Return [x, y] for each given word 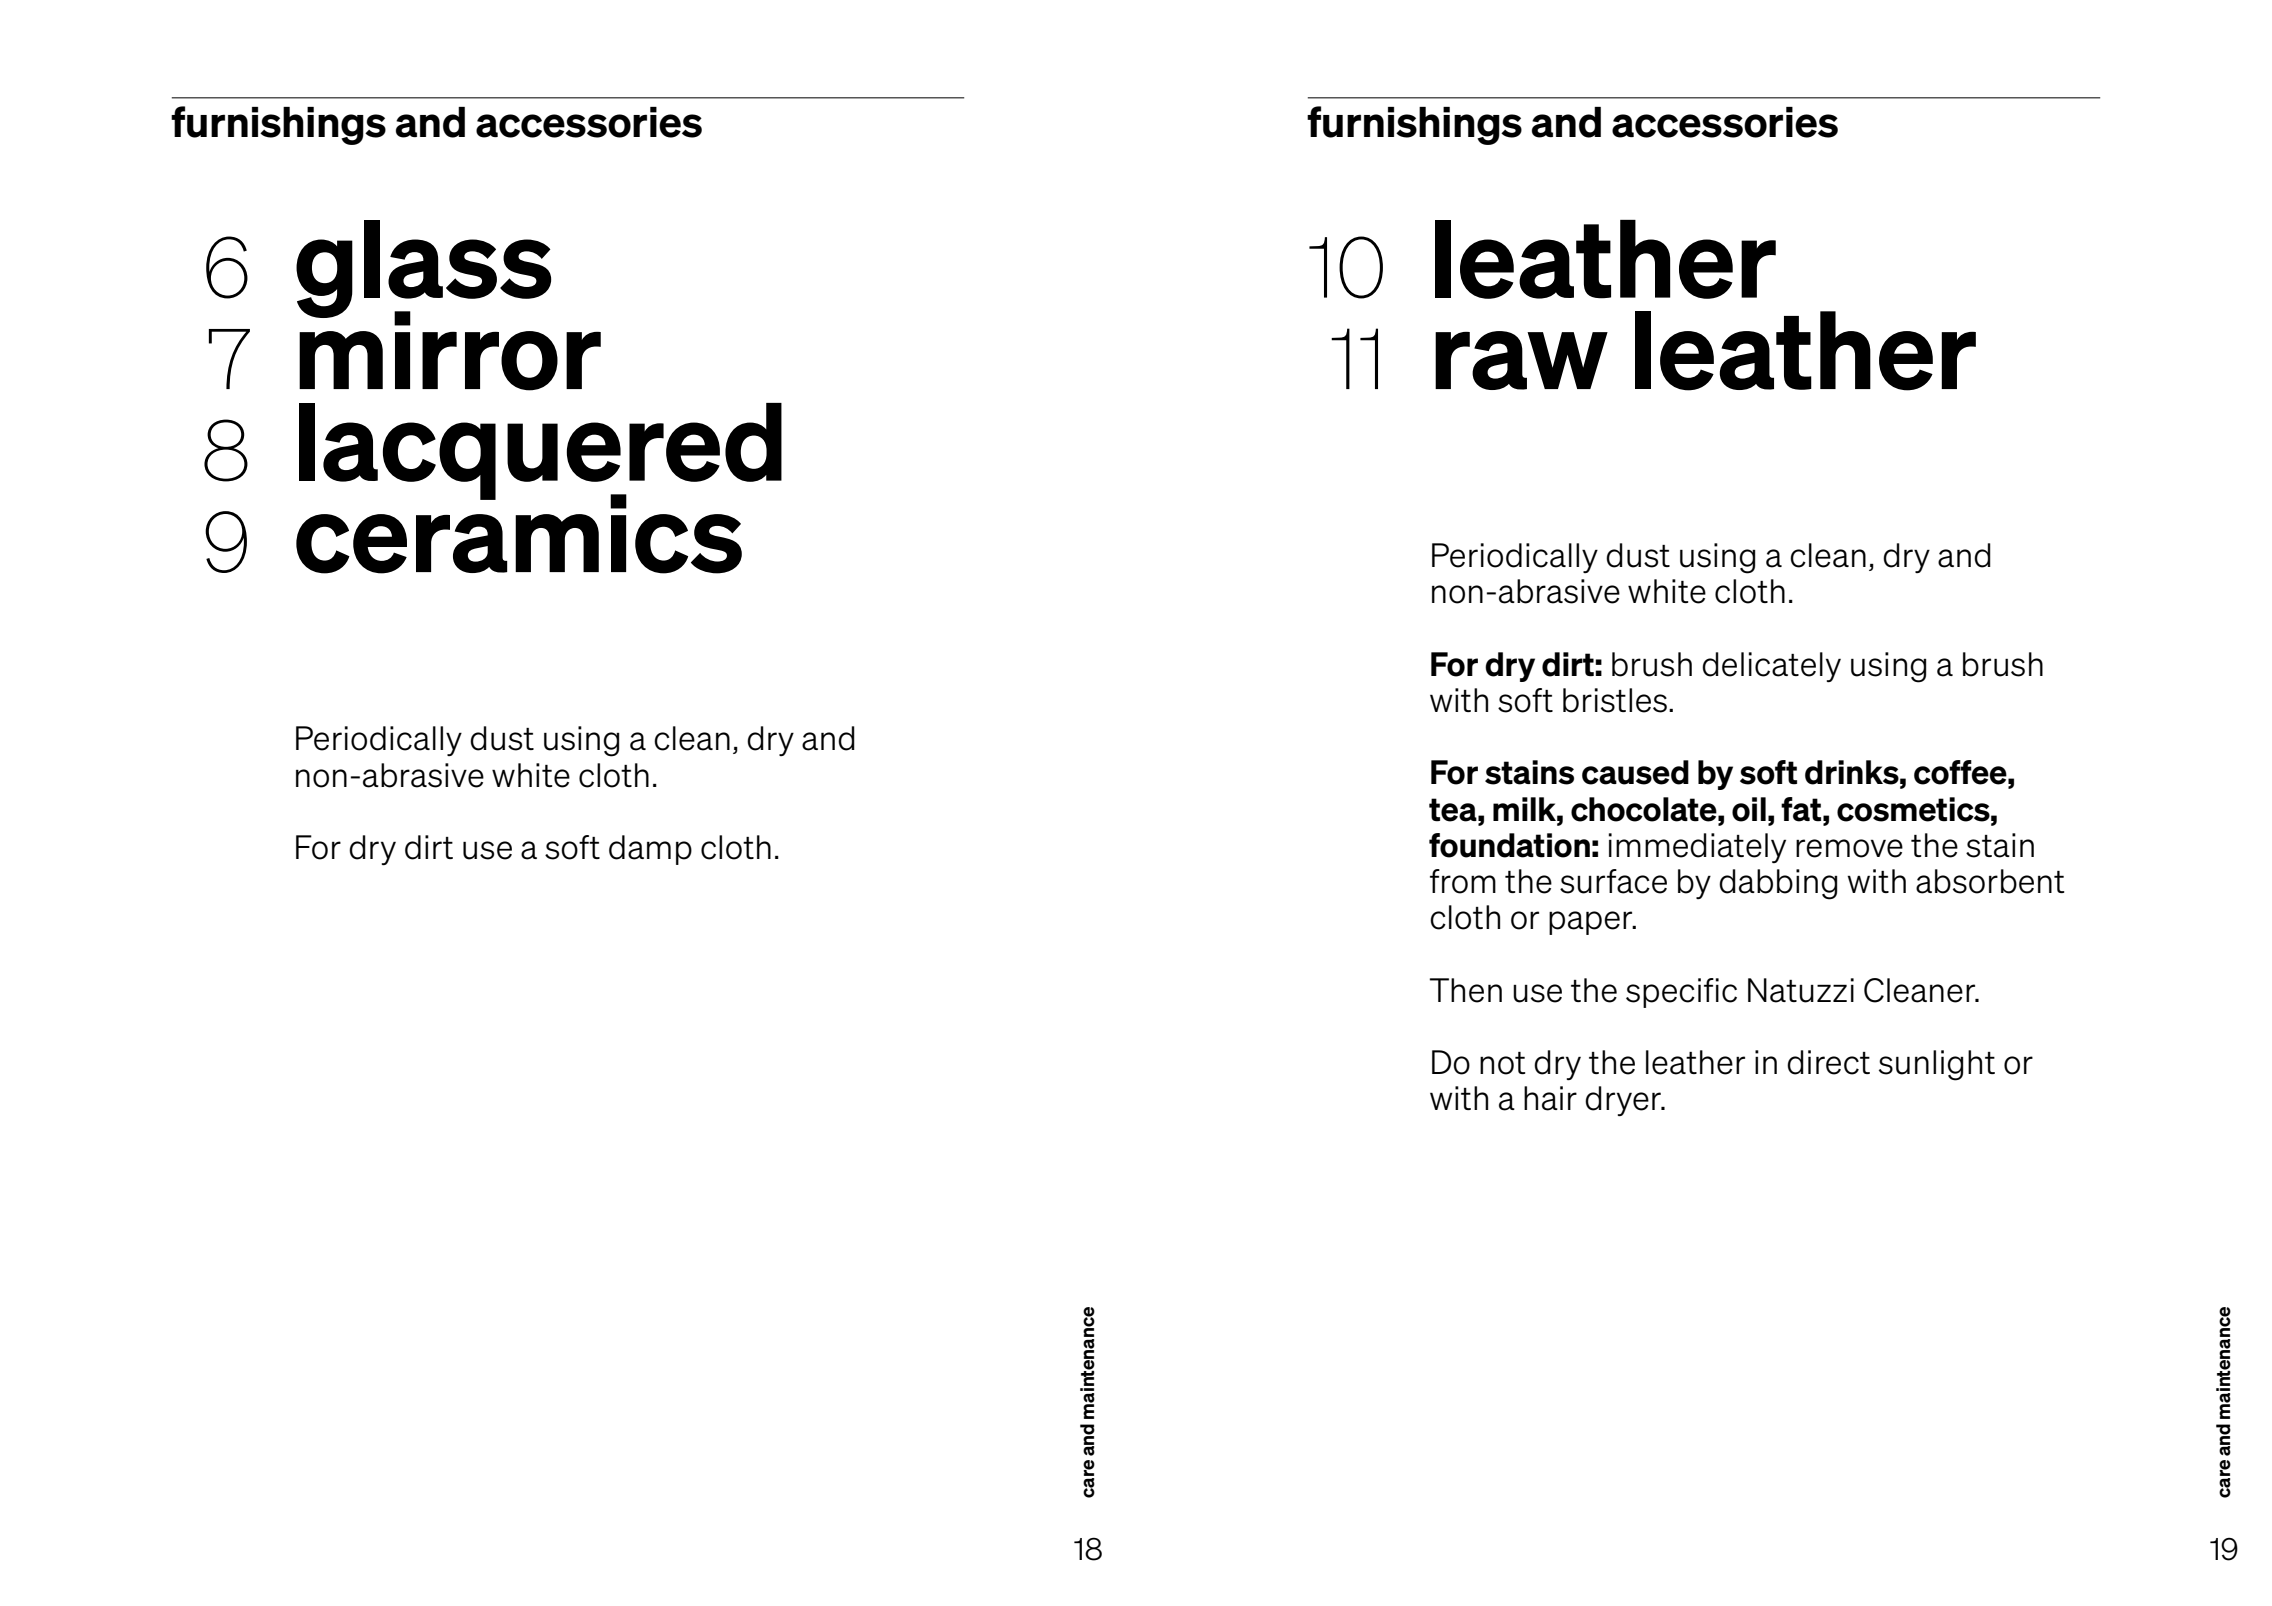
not [1502, 1063]
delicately [1771, 667]
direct [1828, 1062]
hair [1550, 1098]
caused [1635, 772]
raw [1521, 360]
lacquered [540, 452]
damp [650, 850]
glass [423, 270]
